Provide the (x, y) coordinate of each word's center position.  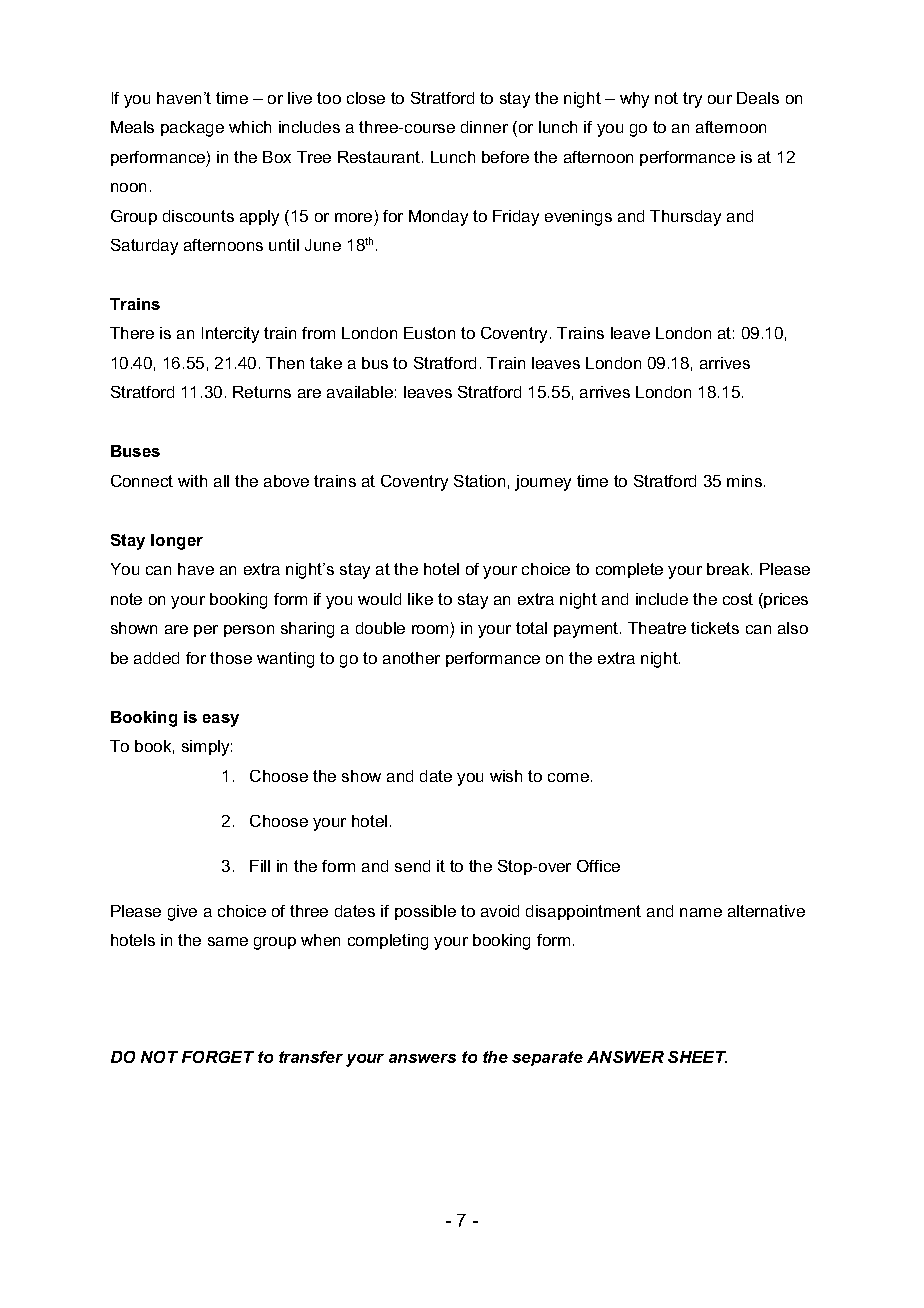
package (192, 129)
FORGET (218, 1057)
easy (221, 720)
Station (479, 481)
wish (506, 776)
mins (746, 481)
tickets (715, 628)
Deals (758, 98)
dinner (484, 127)
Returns (262, 392)
